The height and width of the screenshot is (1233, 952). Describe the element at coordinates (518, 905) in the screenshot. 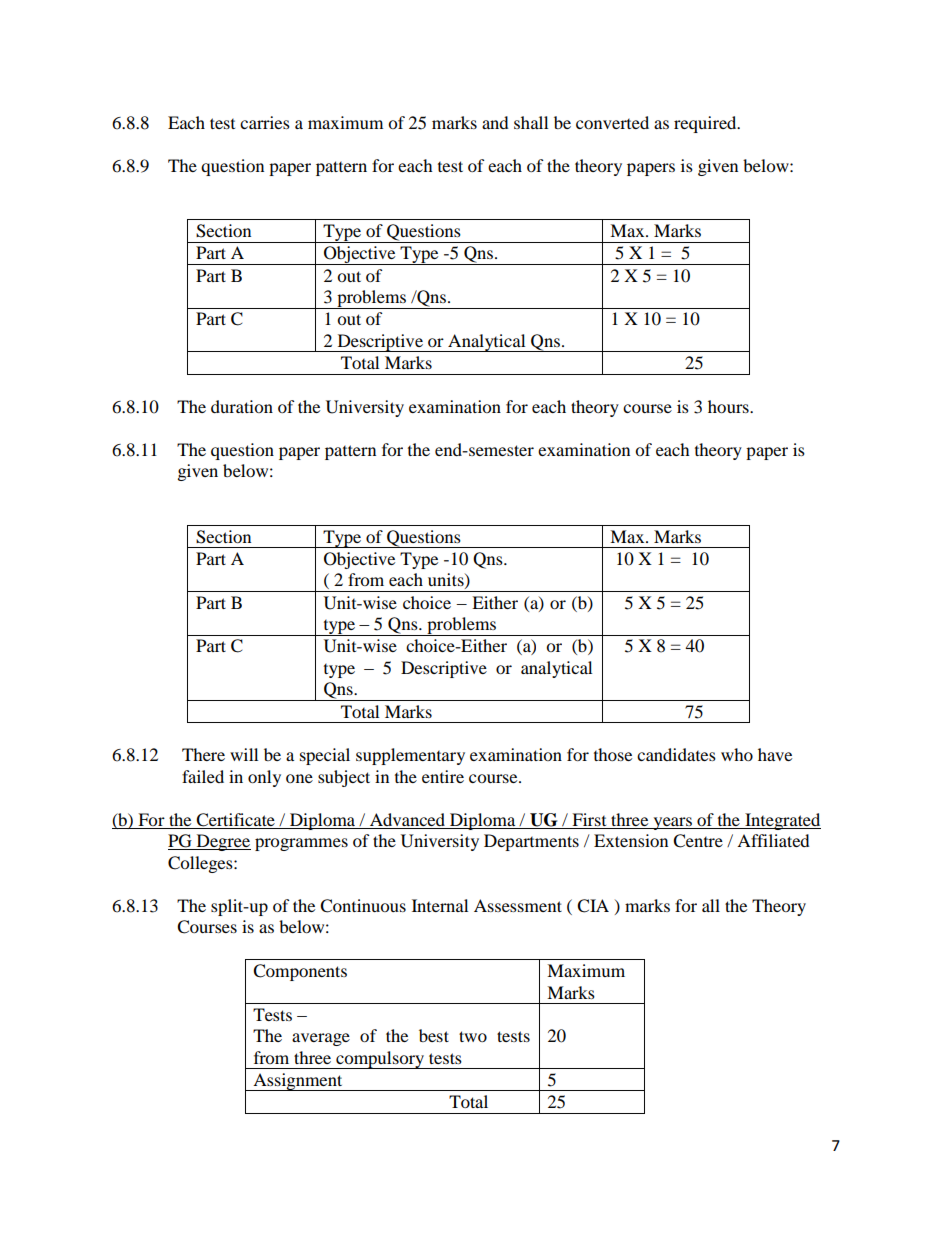

I see `Assessment` at that location.
